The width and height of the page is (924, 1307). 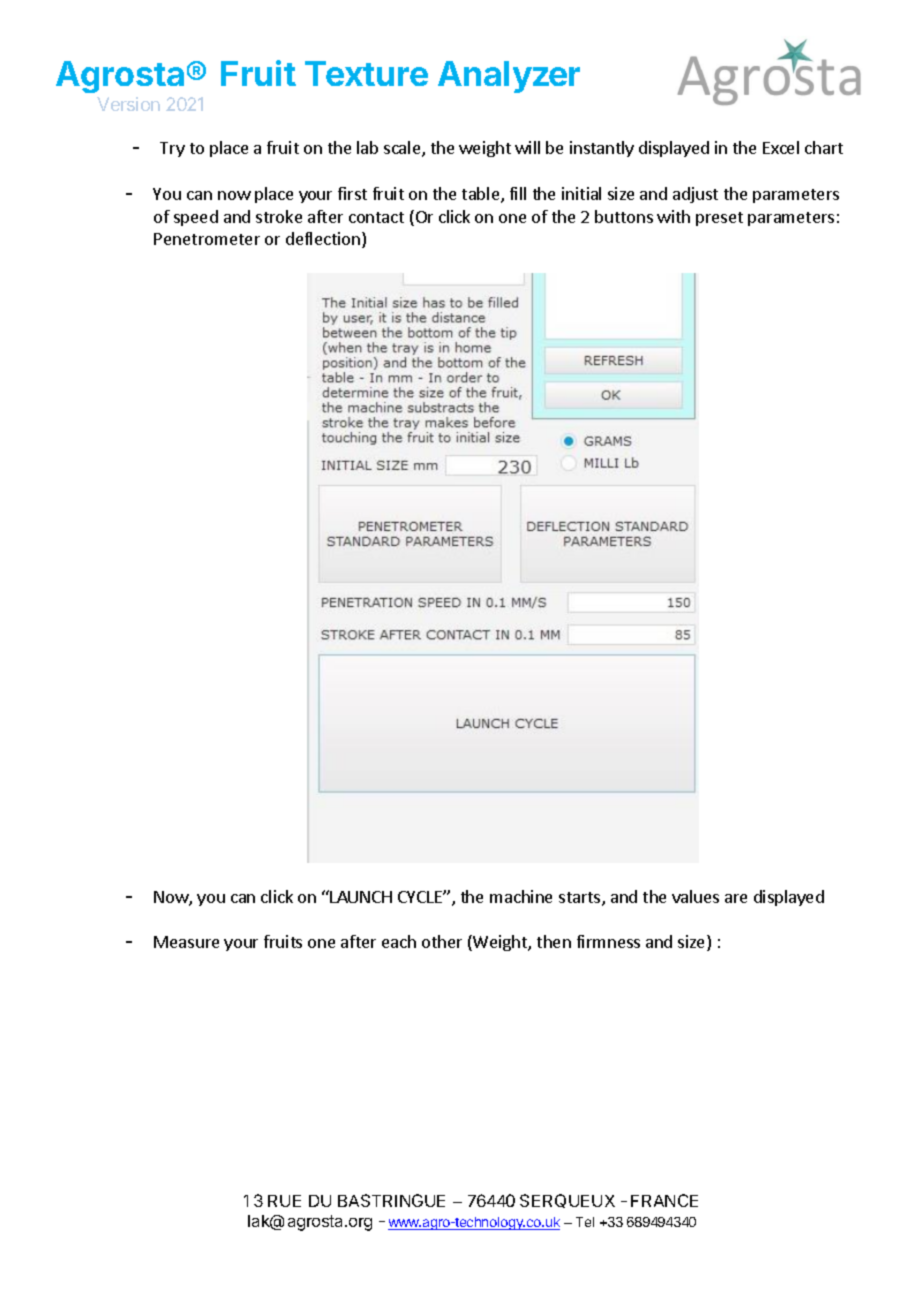 I want to click on machine, so click(x=521, y=896).
